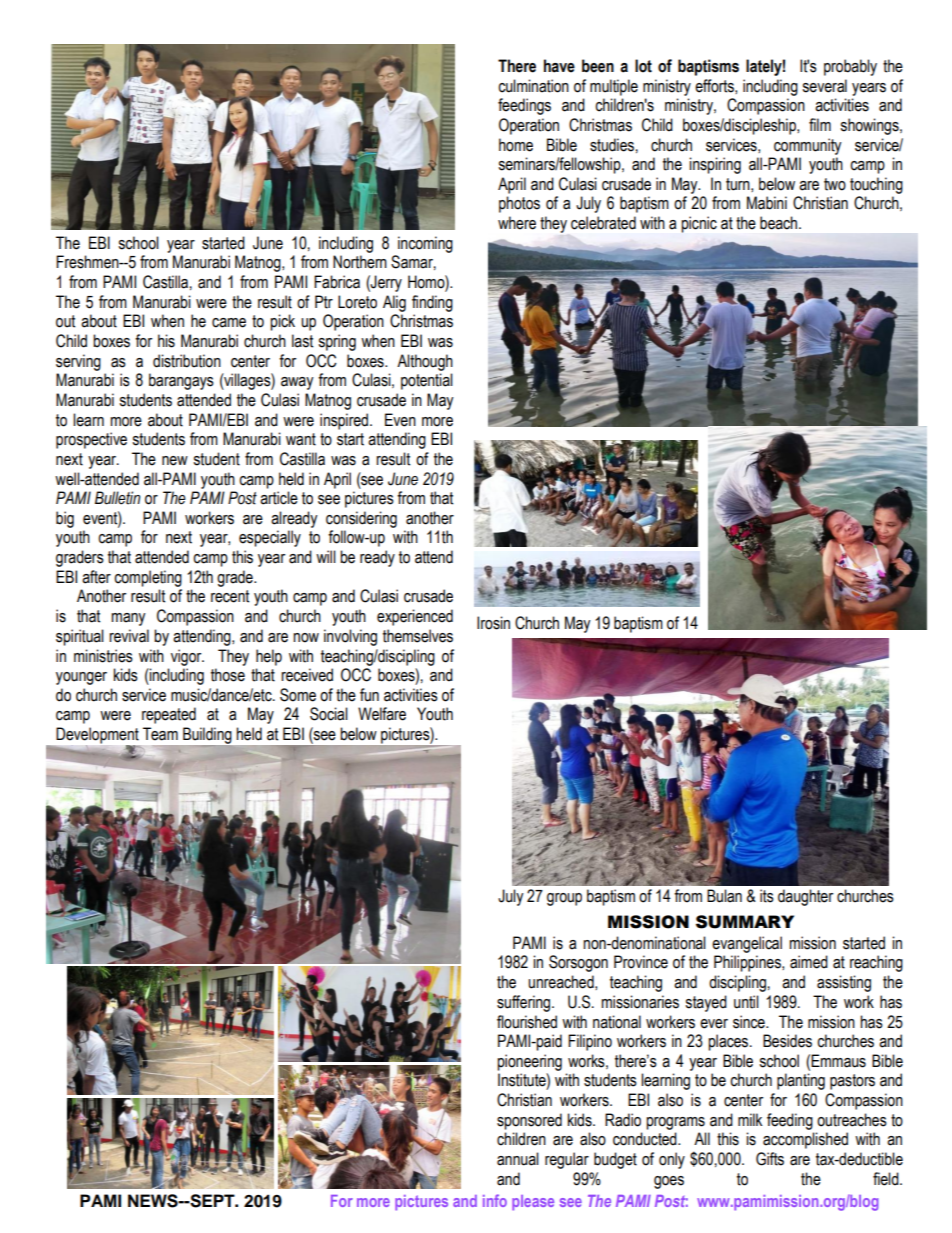  Describe the element at coordinates (495, 1200) in the image. I see `info` at that location.
